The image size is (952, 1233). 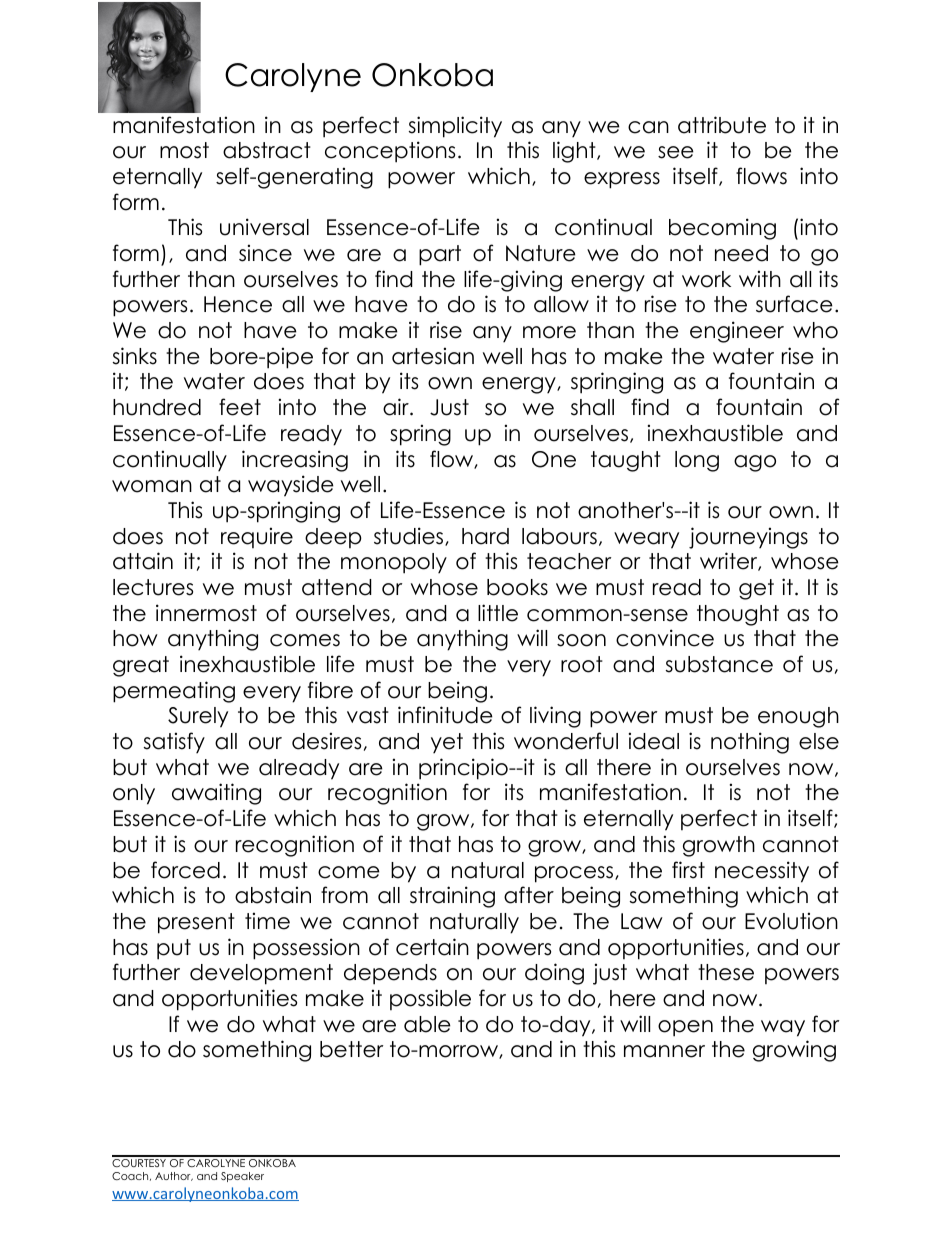 I want to click on awaiting, so click(x=216, y=794).
